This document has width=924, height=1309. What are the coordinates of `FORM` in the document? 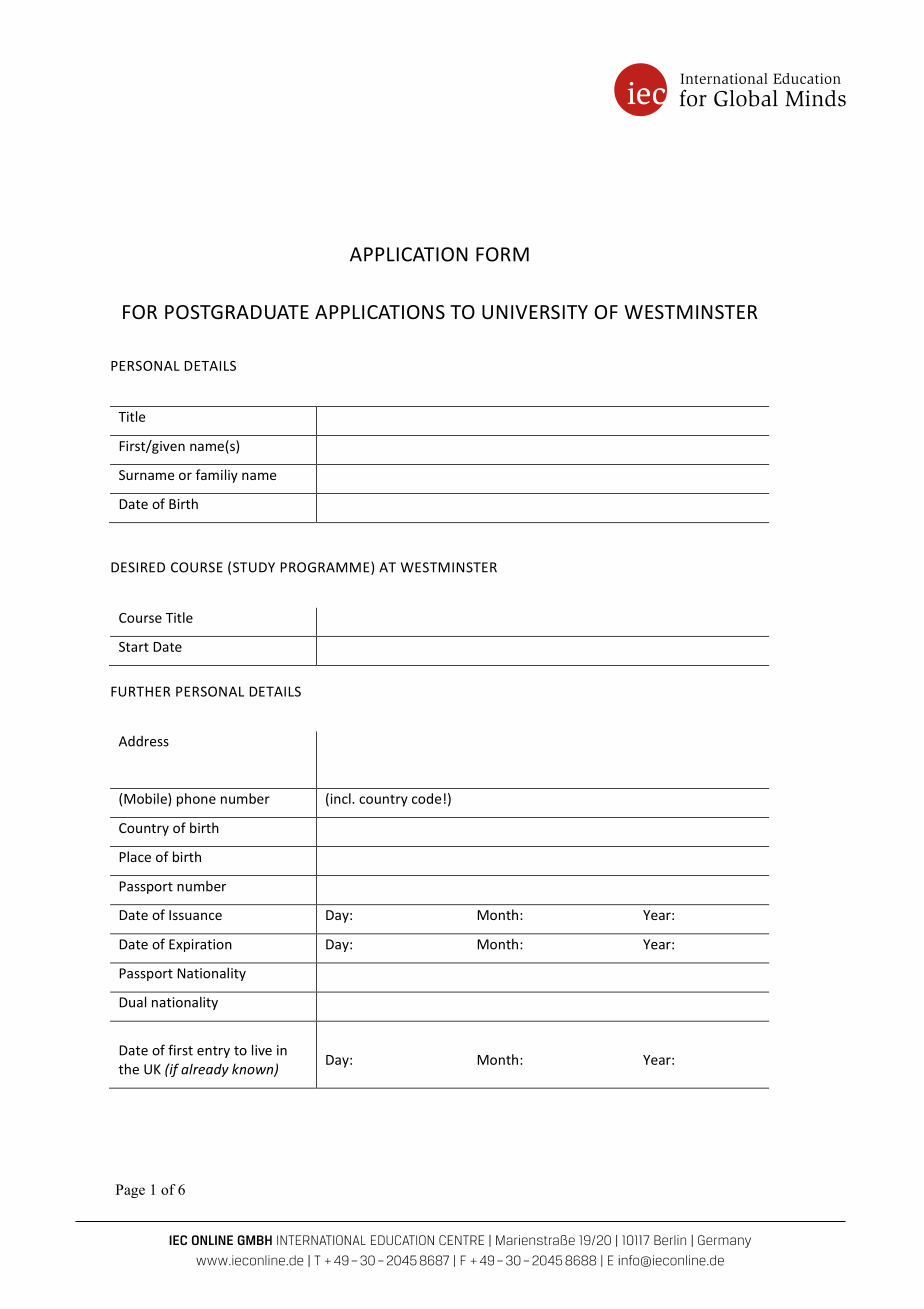 It's located at (502, 254).
